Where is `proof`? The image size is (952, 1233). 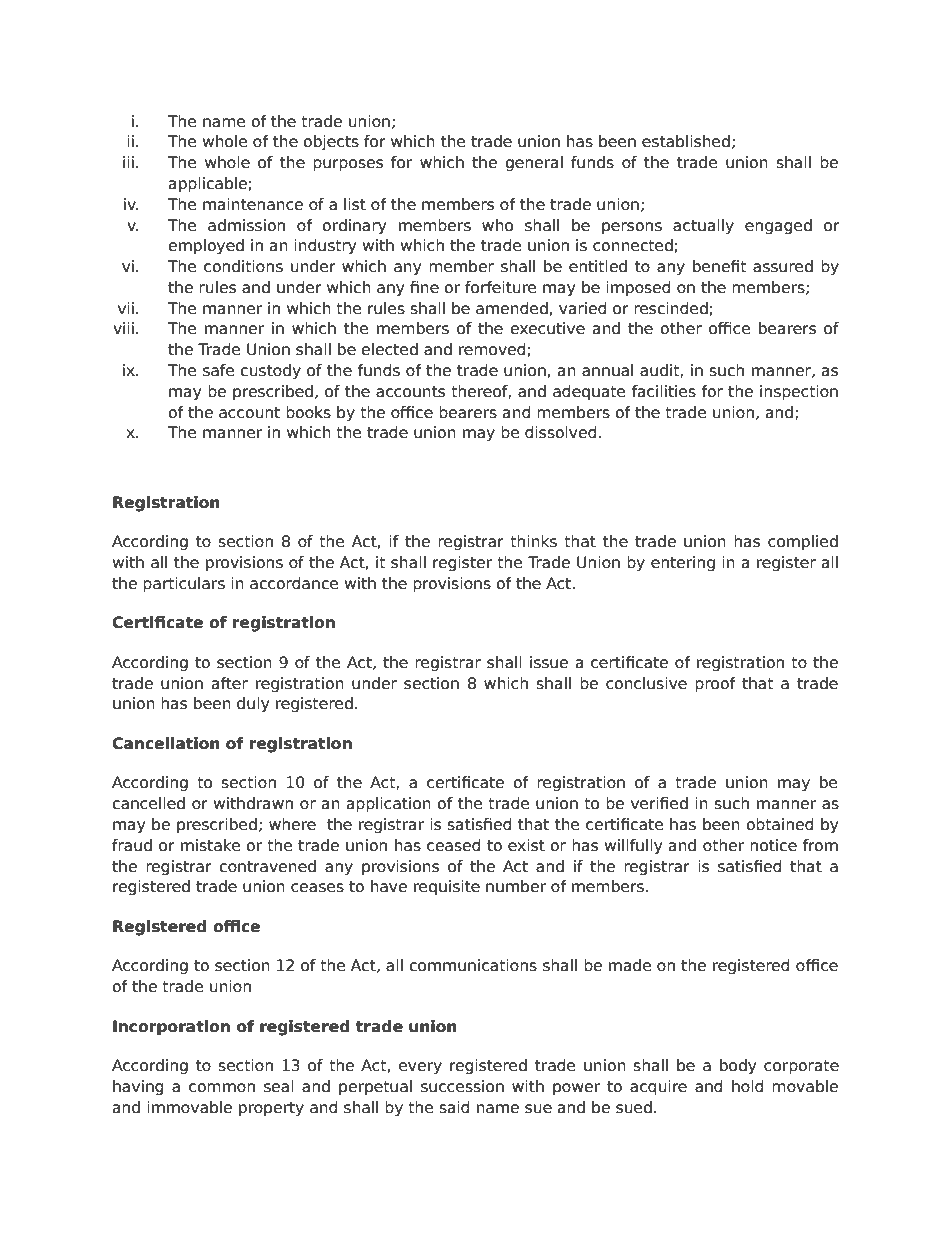
proof is located at coordinates (715, 684).
